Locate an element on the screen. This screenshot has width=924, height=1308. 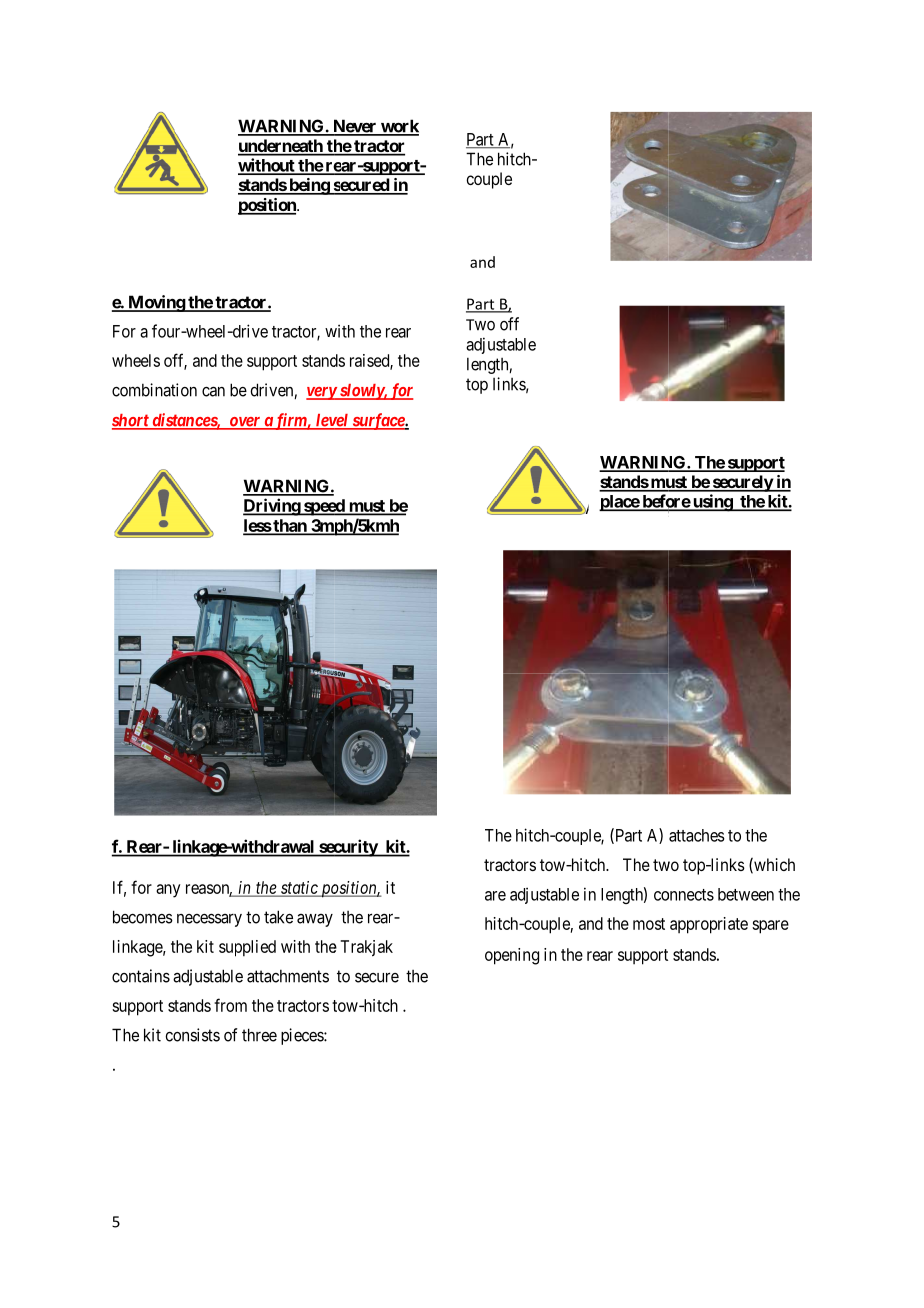
underneath is located at coordinates (281, 147).
